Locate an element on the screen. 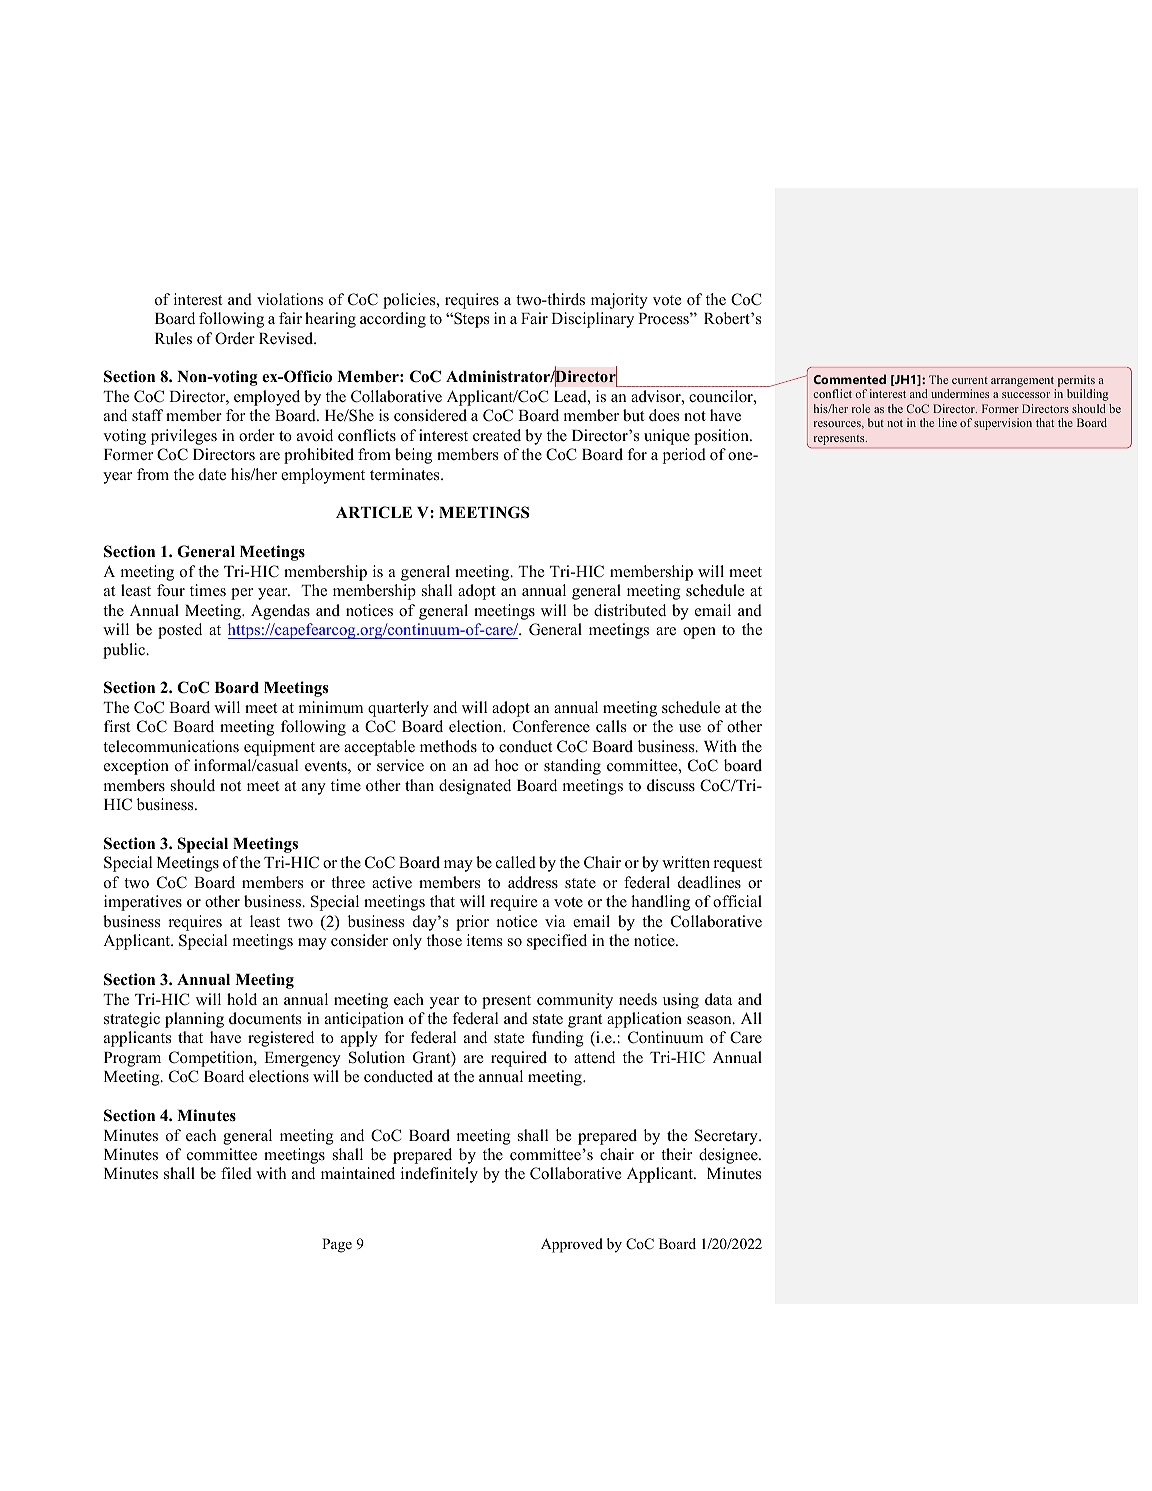  Disciplinary is located at coordinates (592, 320).
